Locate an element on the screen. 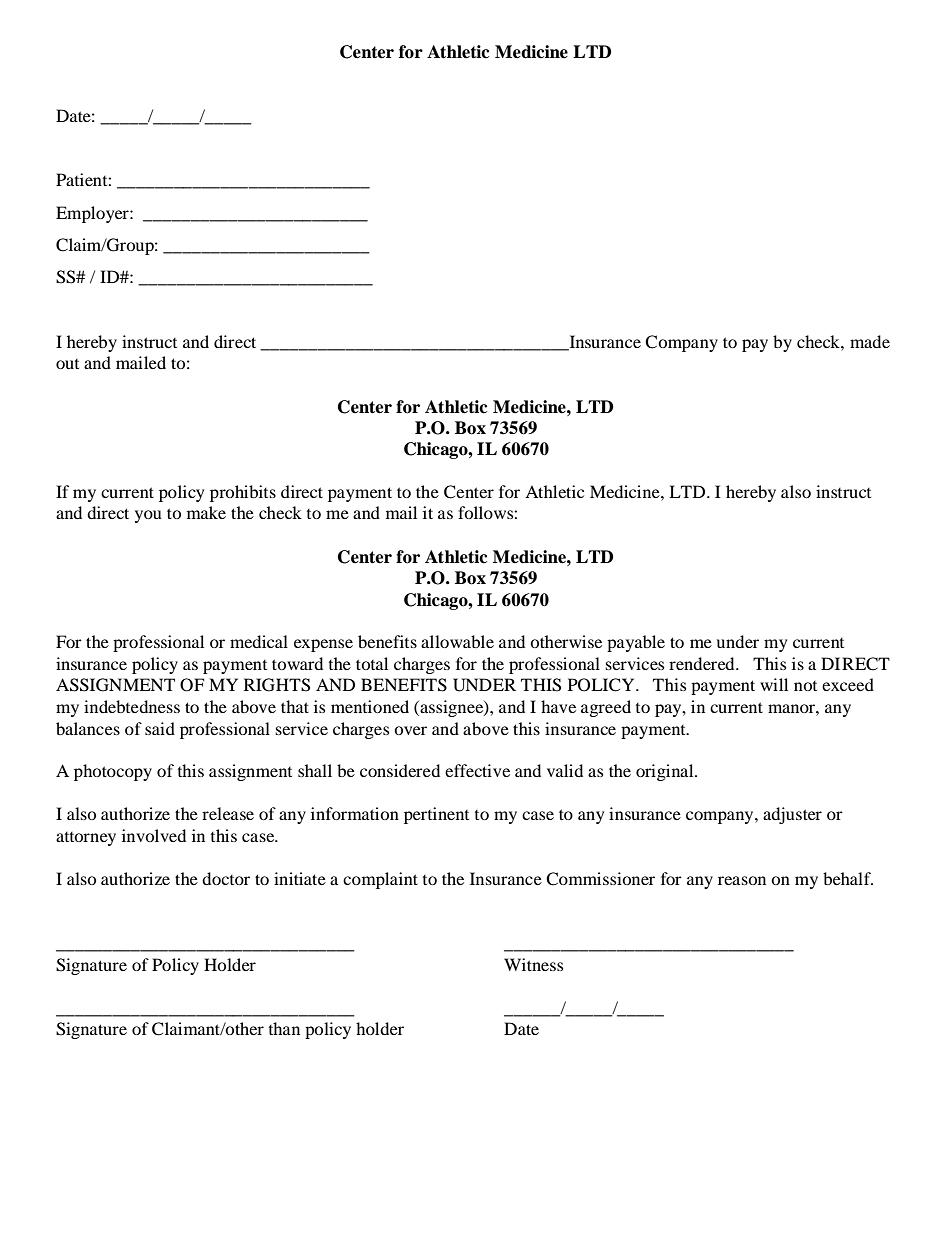  out is located at coordinates (67, 364).
